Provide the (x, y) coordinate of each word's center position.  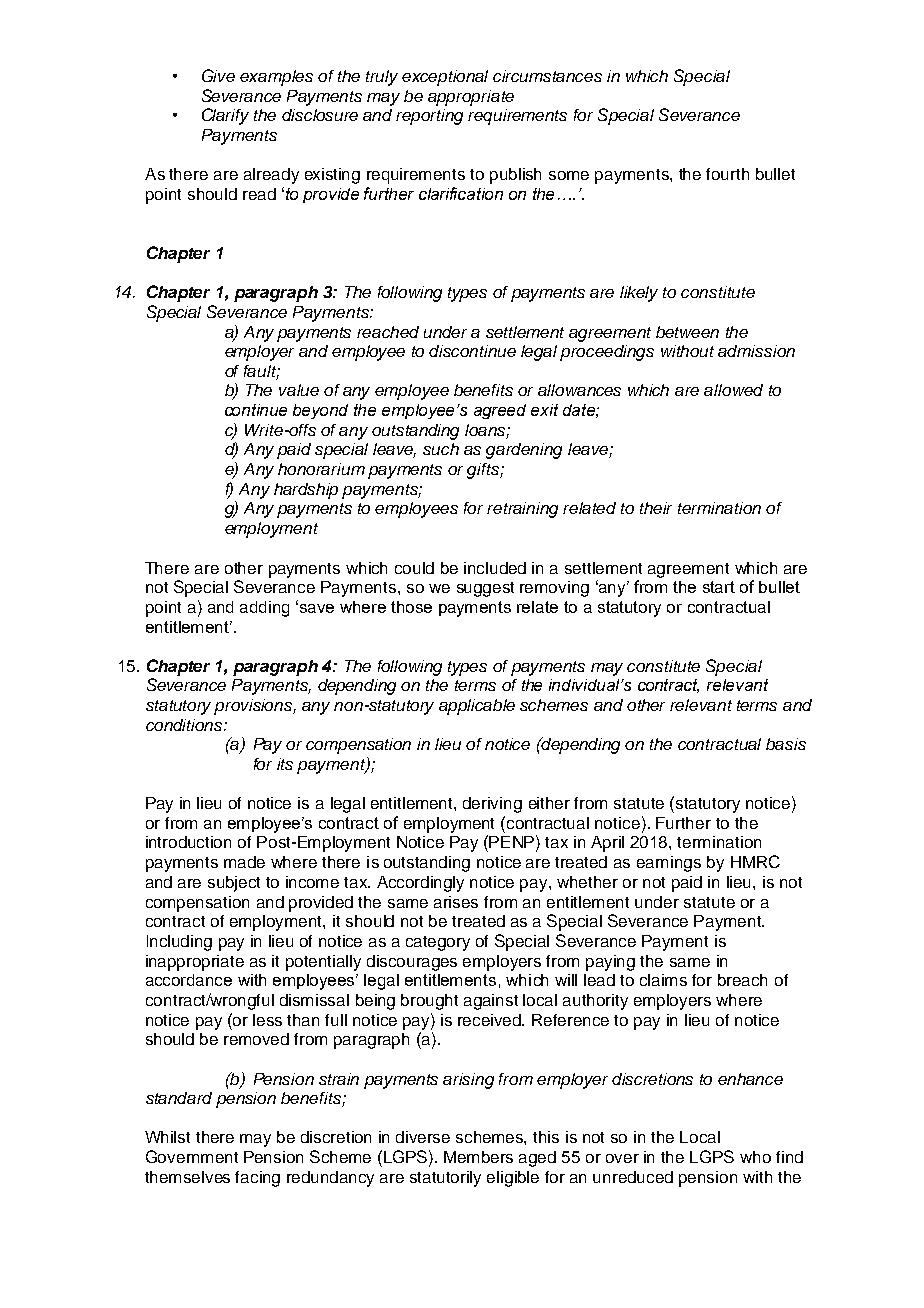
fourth (727, 174)
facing (257, 1179)
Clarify (225, 116)
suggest (485, 589)
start (719, 587)
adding (264, 609)
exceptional (445, 78)
